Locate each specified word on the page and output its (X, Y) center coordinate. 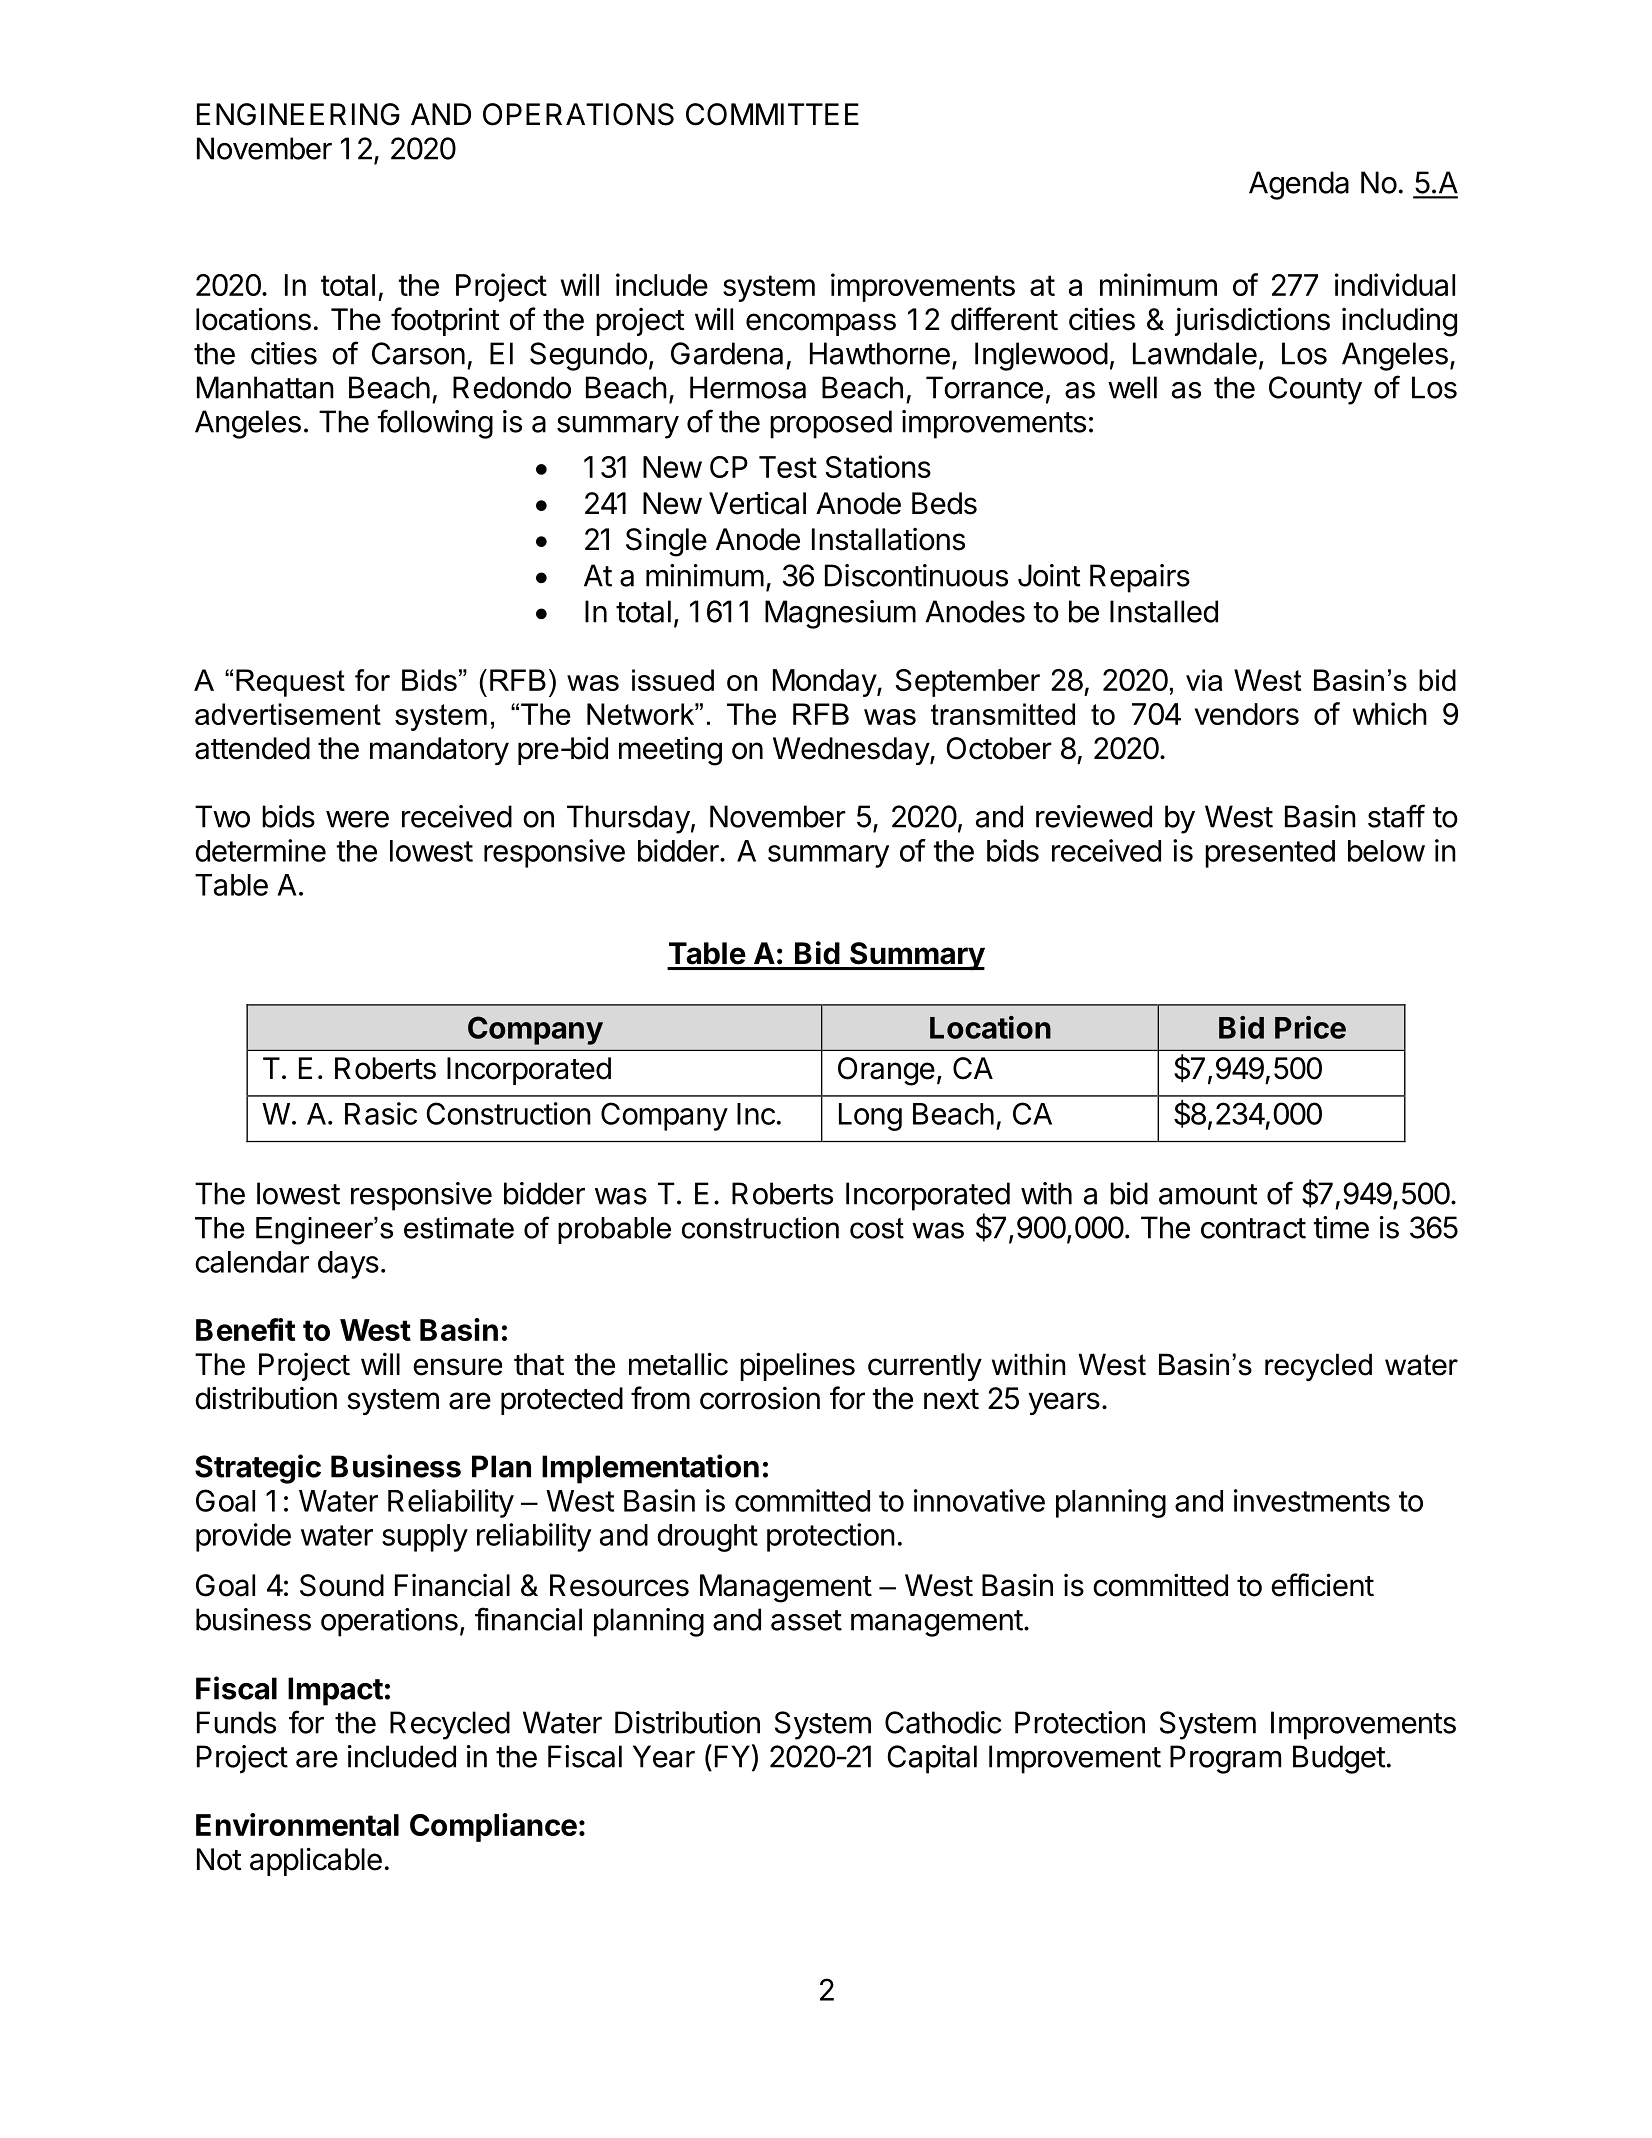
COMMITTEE (772, 114)
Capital (932, 1759)
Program (1225, 1759)
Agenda (1299, 185)
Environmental (297, 1824)
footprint (445, 321)
